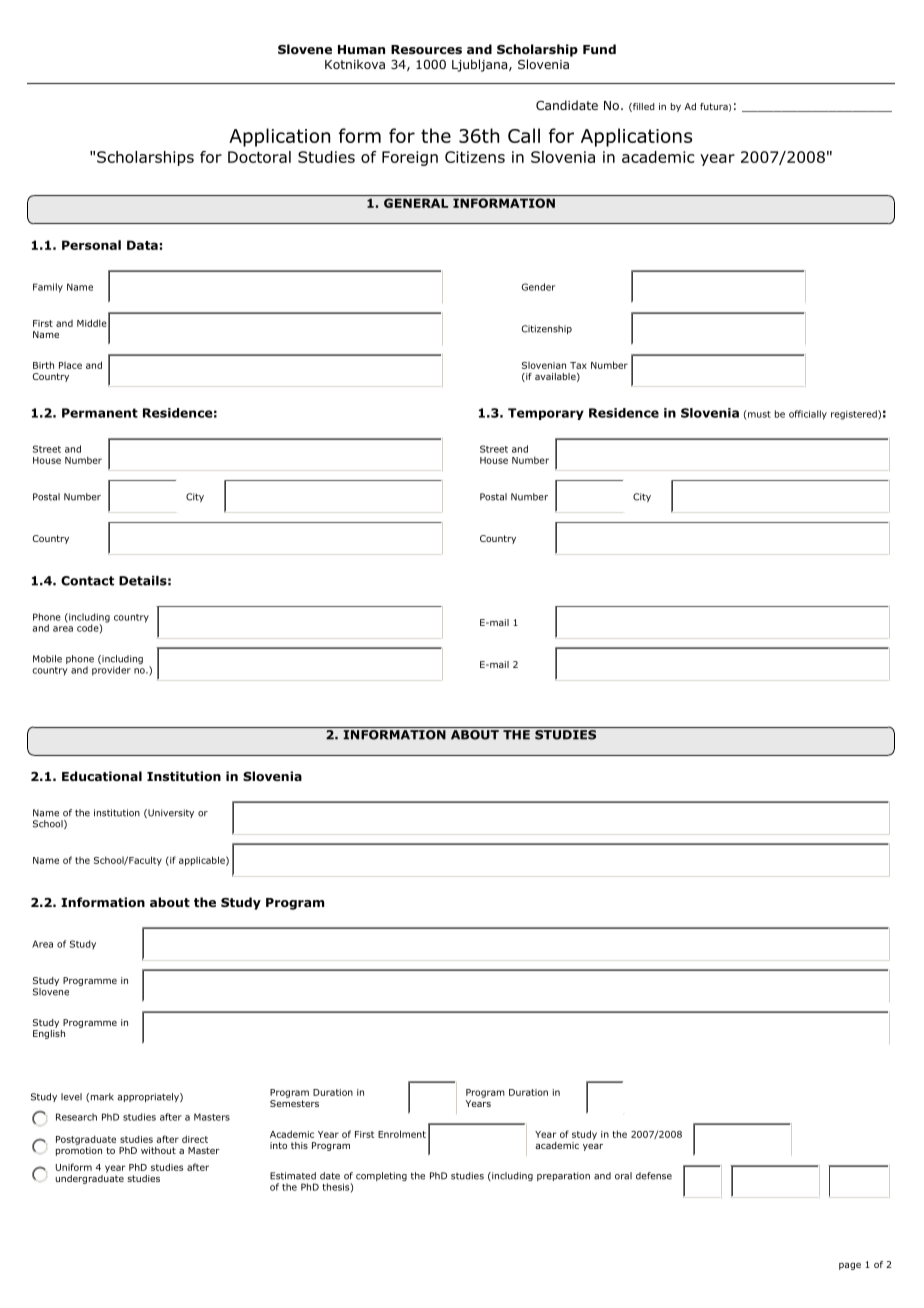 The width and height of the screenshot is (924, 1308). What do you see at coordinates (90, 1178) in the screenshot?
I see `undergraduate` at bounding box center [90, 1178].
